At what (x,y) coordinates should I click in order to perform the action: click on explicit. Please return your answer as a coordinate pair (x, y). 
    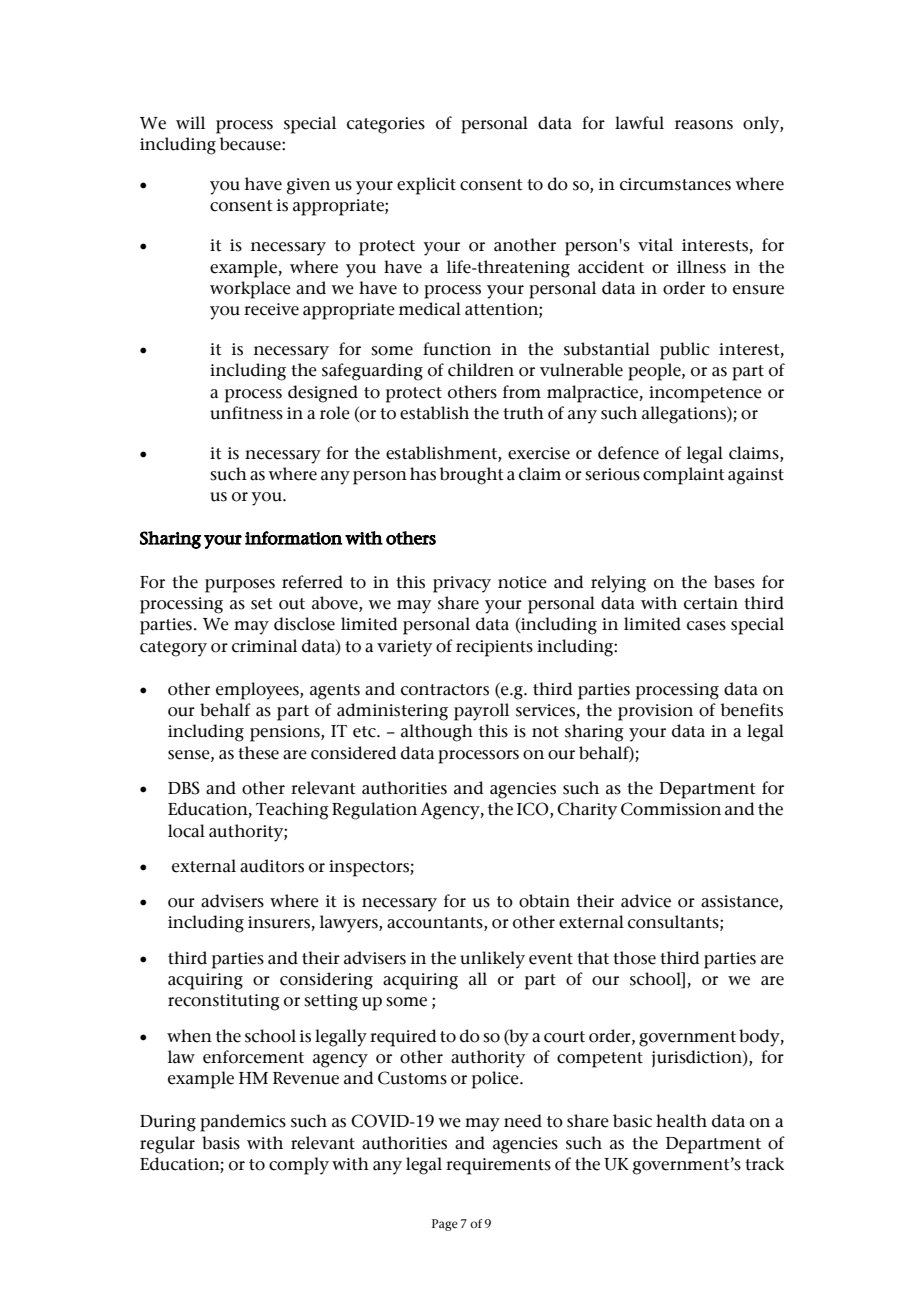
    Looking at the image, I should click on (426, 186).
